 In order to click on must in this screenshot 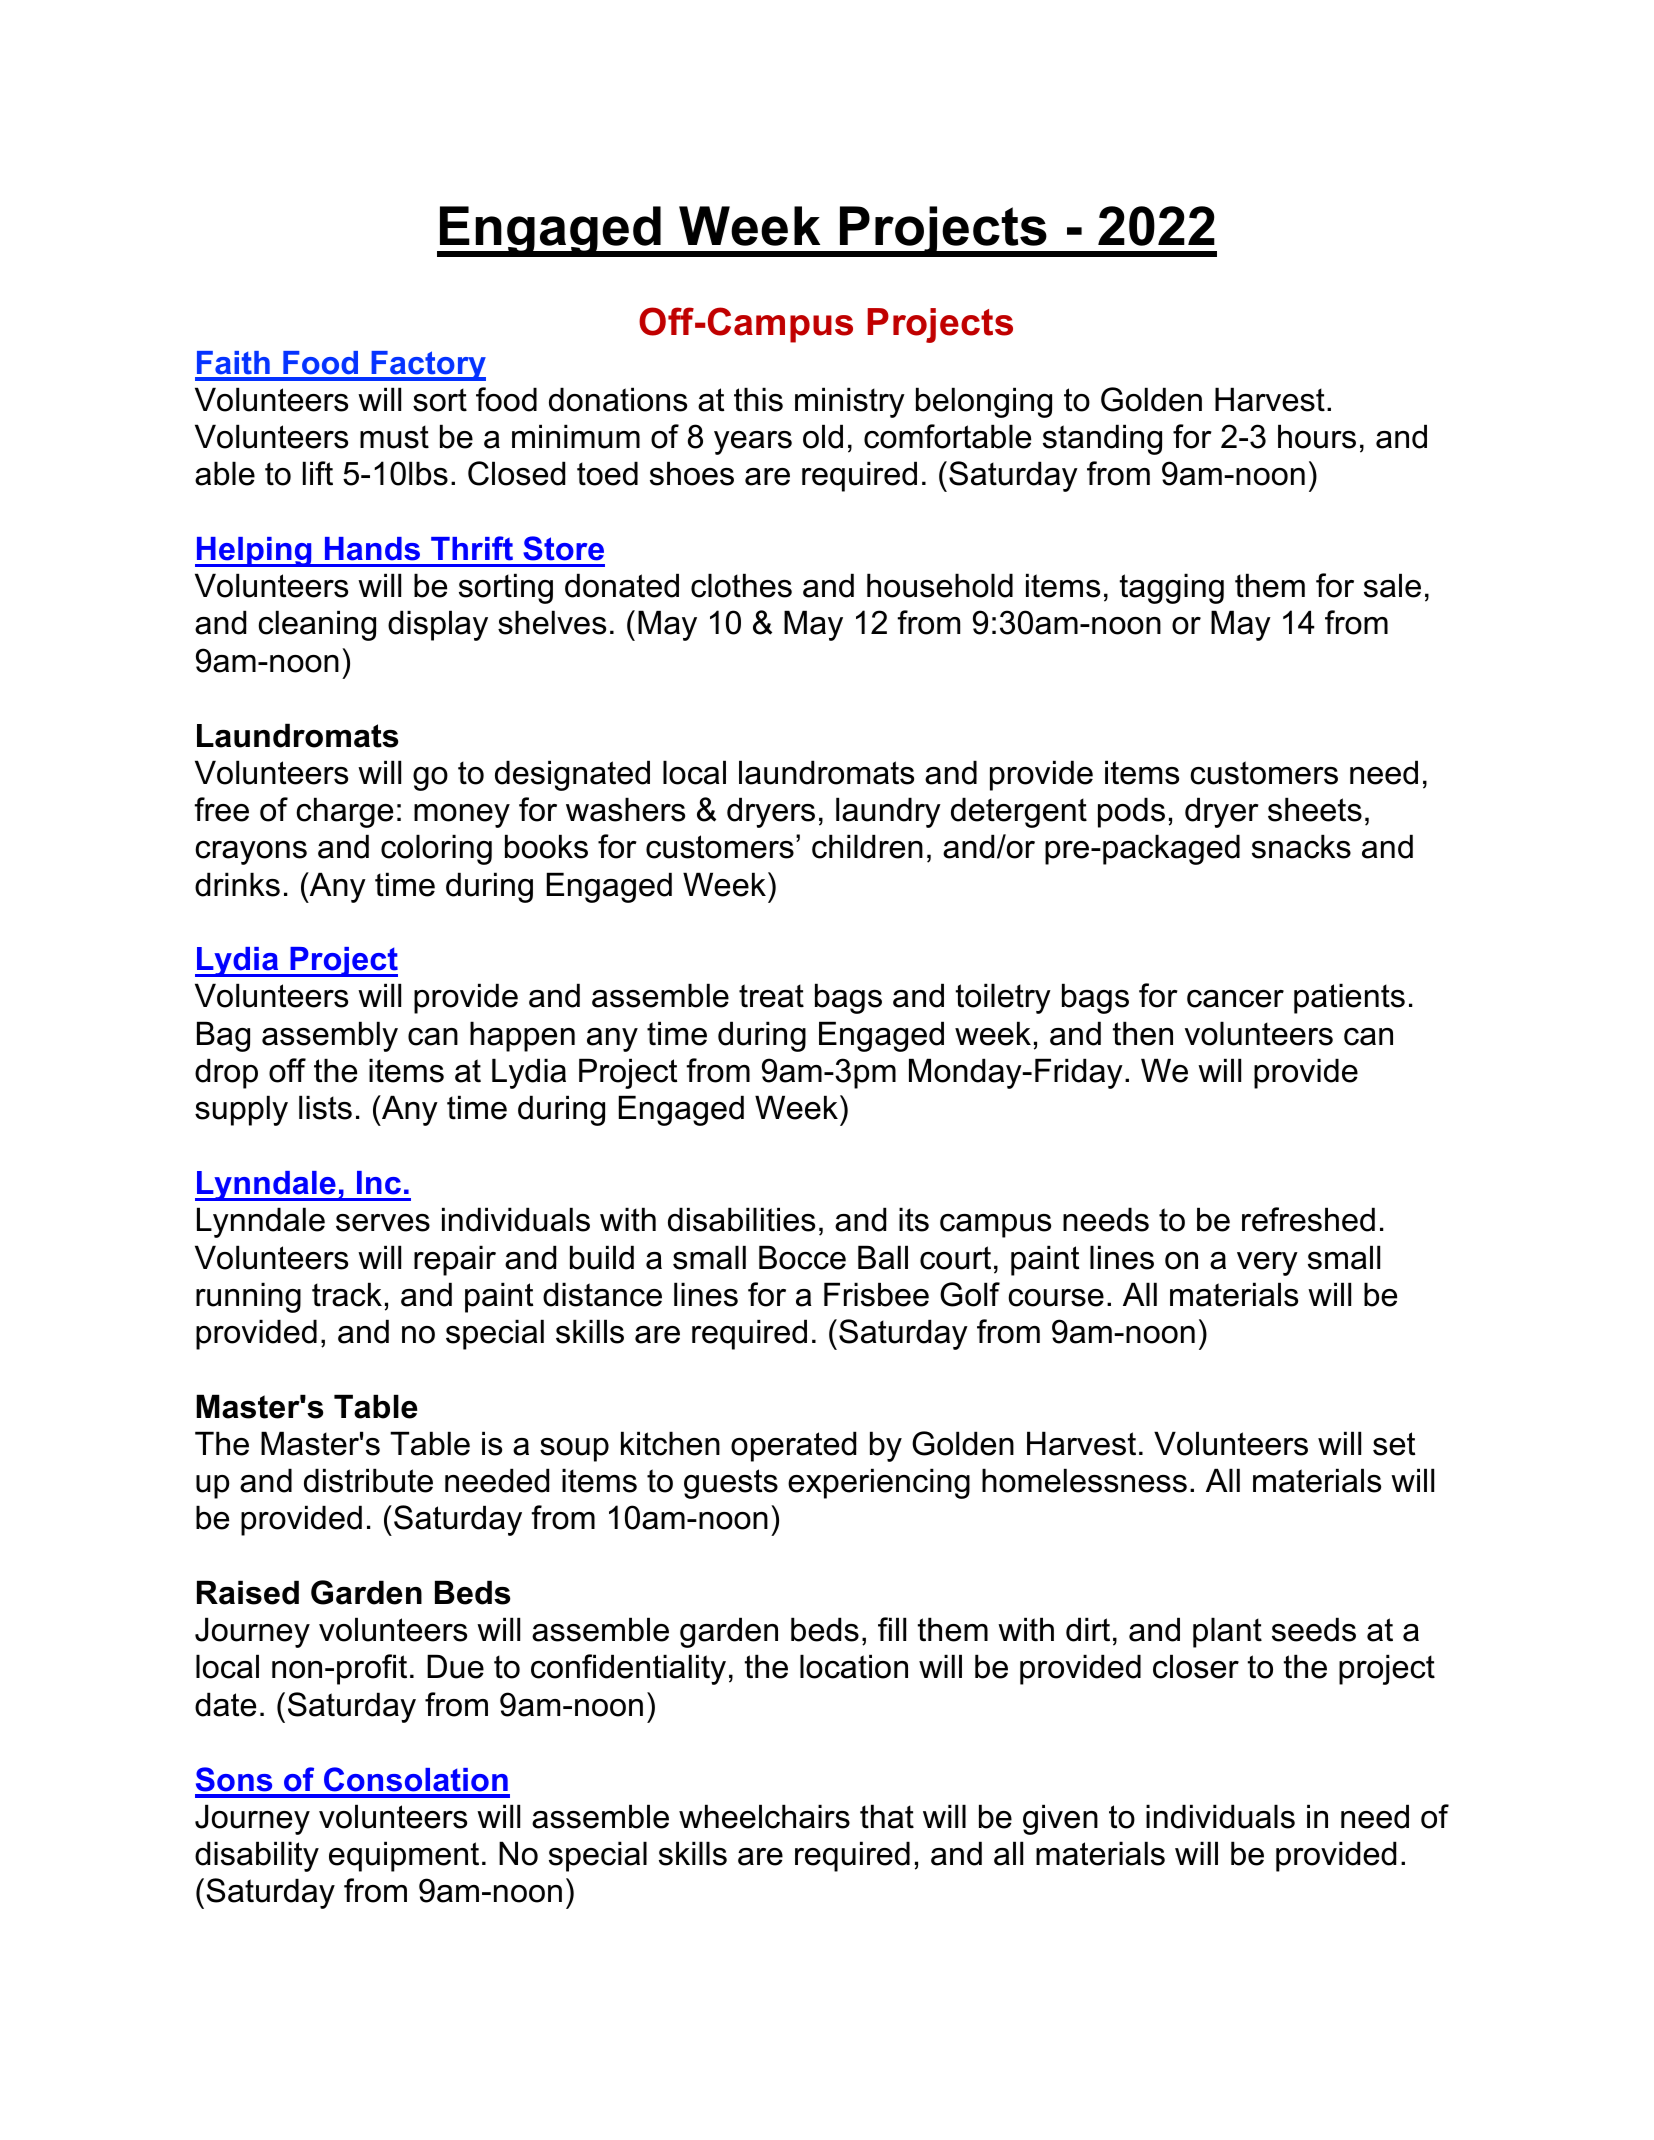, I will do `click(394, 437)`.
